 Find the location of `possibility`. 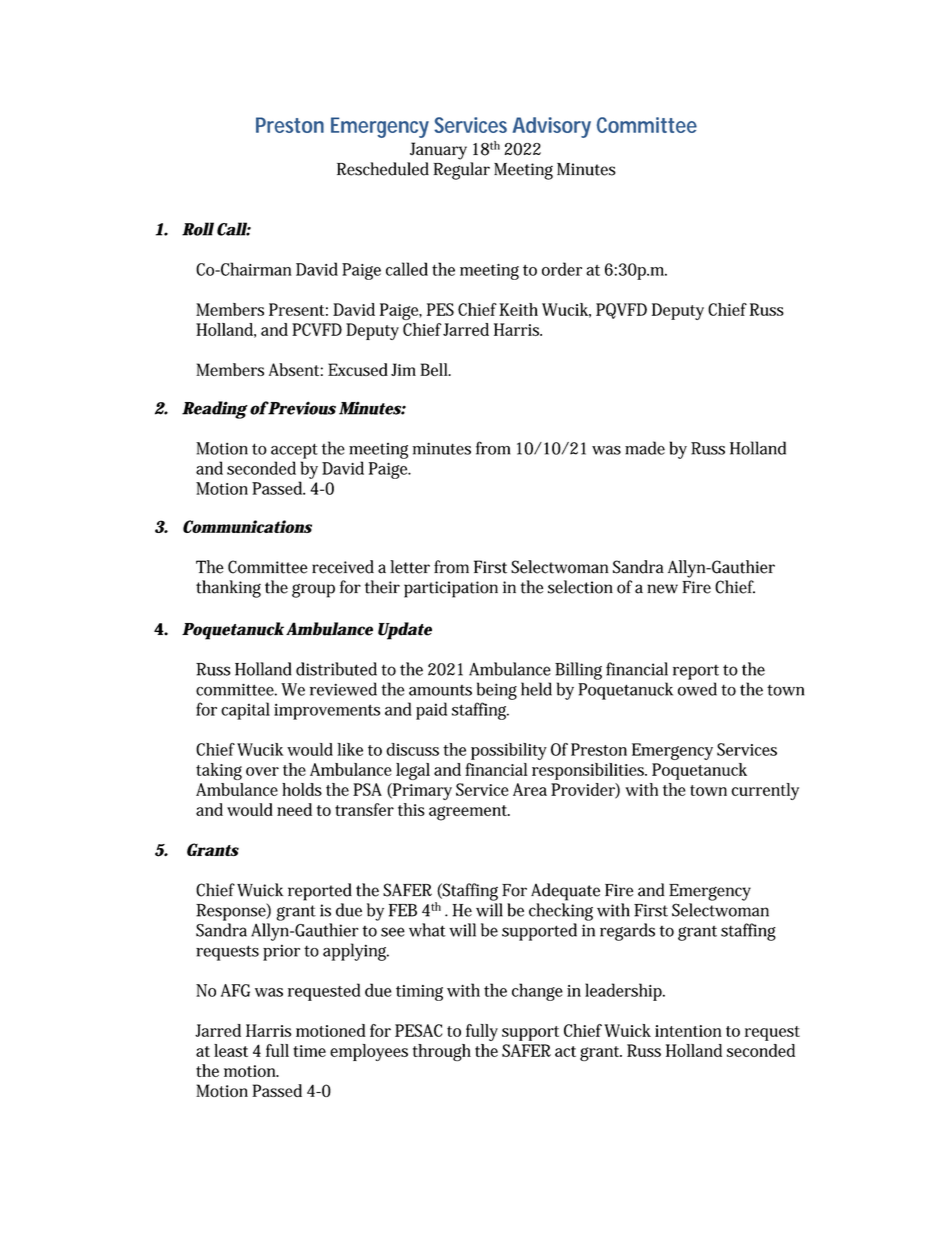

possibility is located at coordinates (509, 751).
